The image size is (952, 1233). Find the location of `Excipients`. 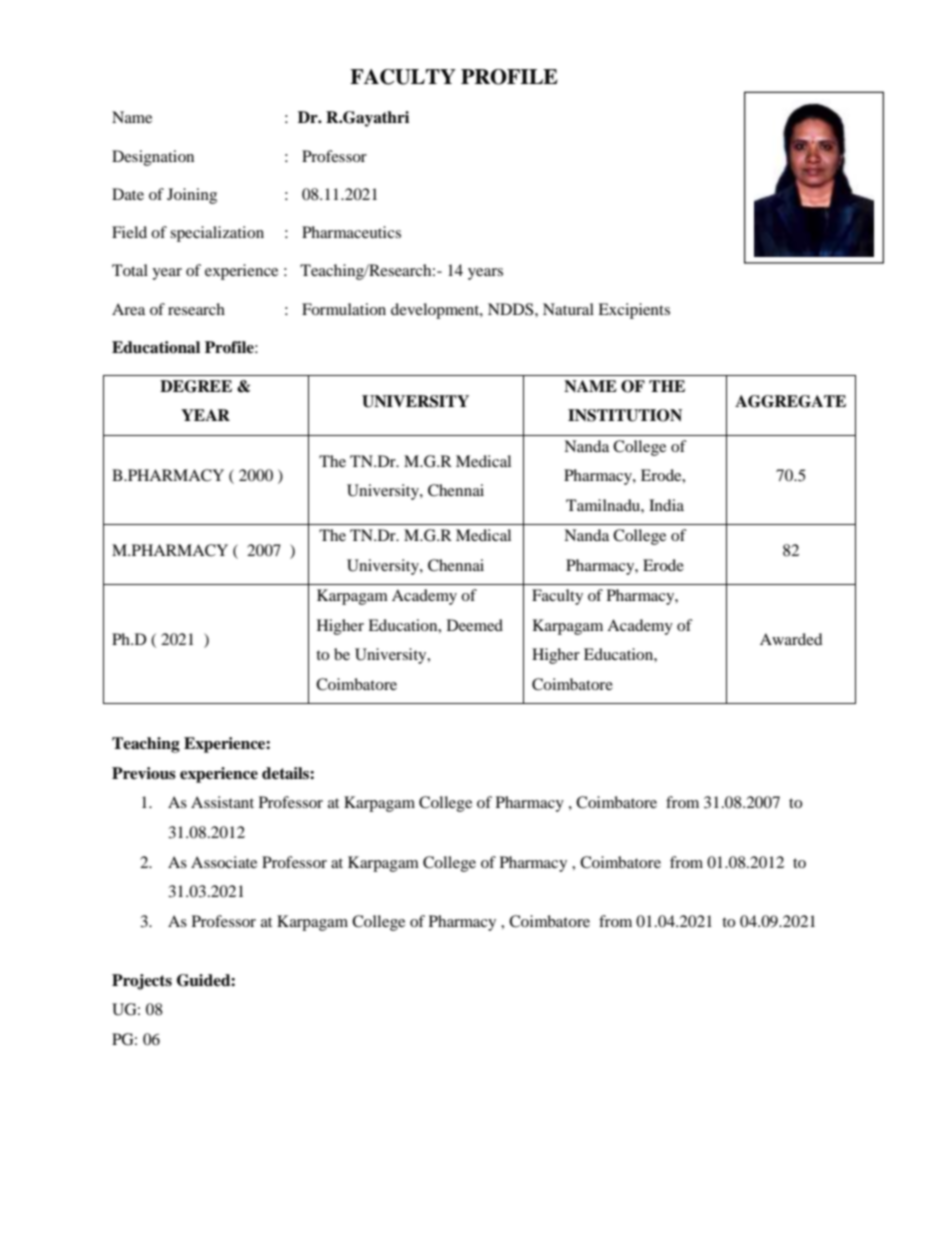

Excipients is located at coordinates (634, 311).
